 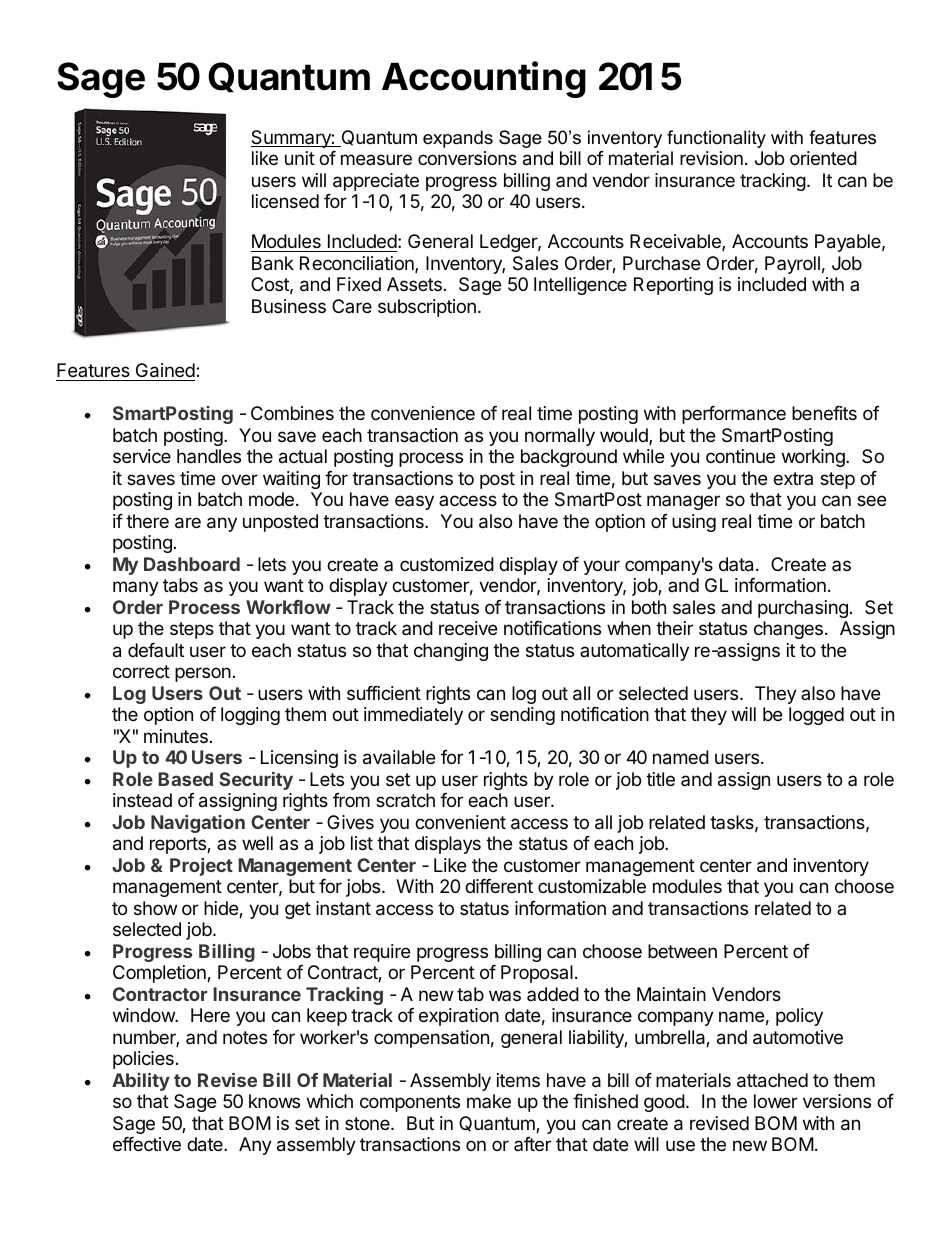 I want to click on logged, so click(x=816, y=716).
